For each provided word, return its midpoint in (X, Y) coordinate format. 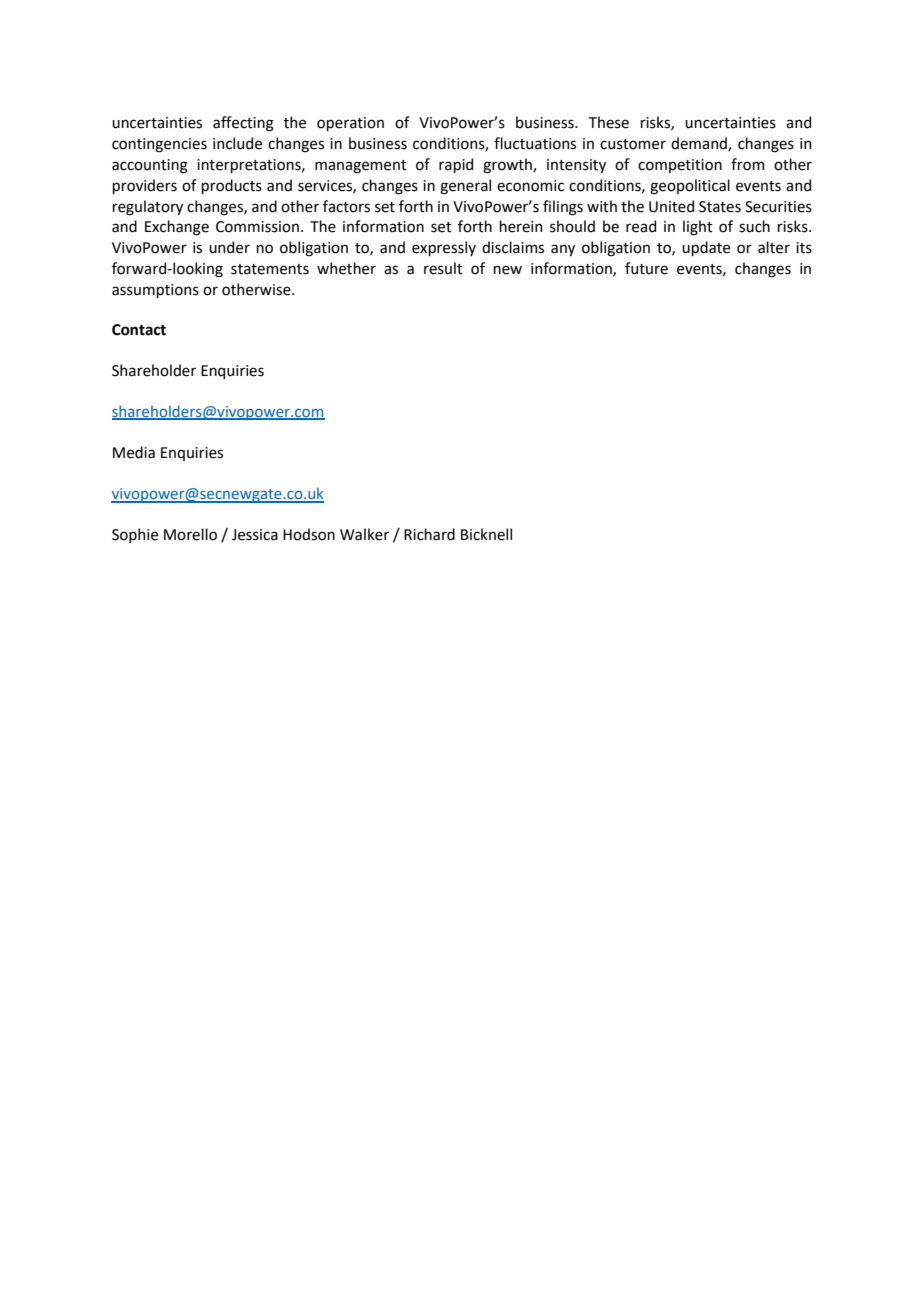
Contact (139, 330)
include (237, 143)
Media (134, 452)
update (706, 248)
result (443, 268)
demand (700, 144)
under (229, 247)
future (646, 268)
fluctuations (535, 143)
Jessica (255, 535)
